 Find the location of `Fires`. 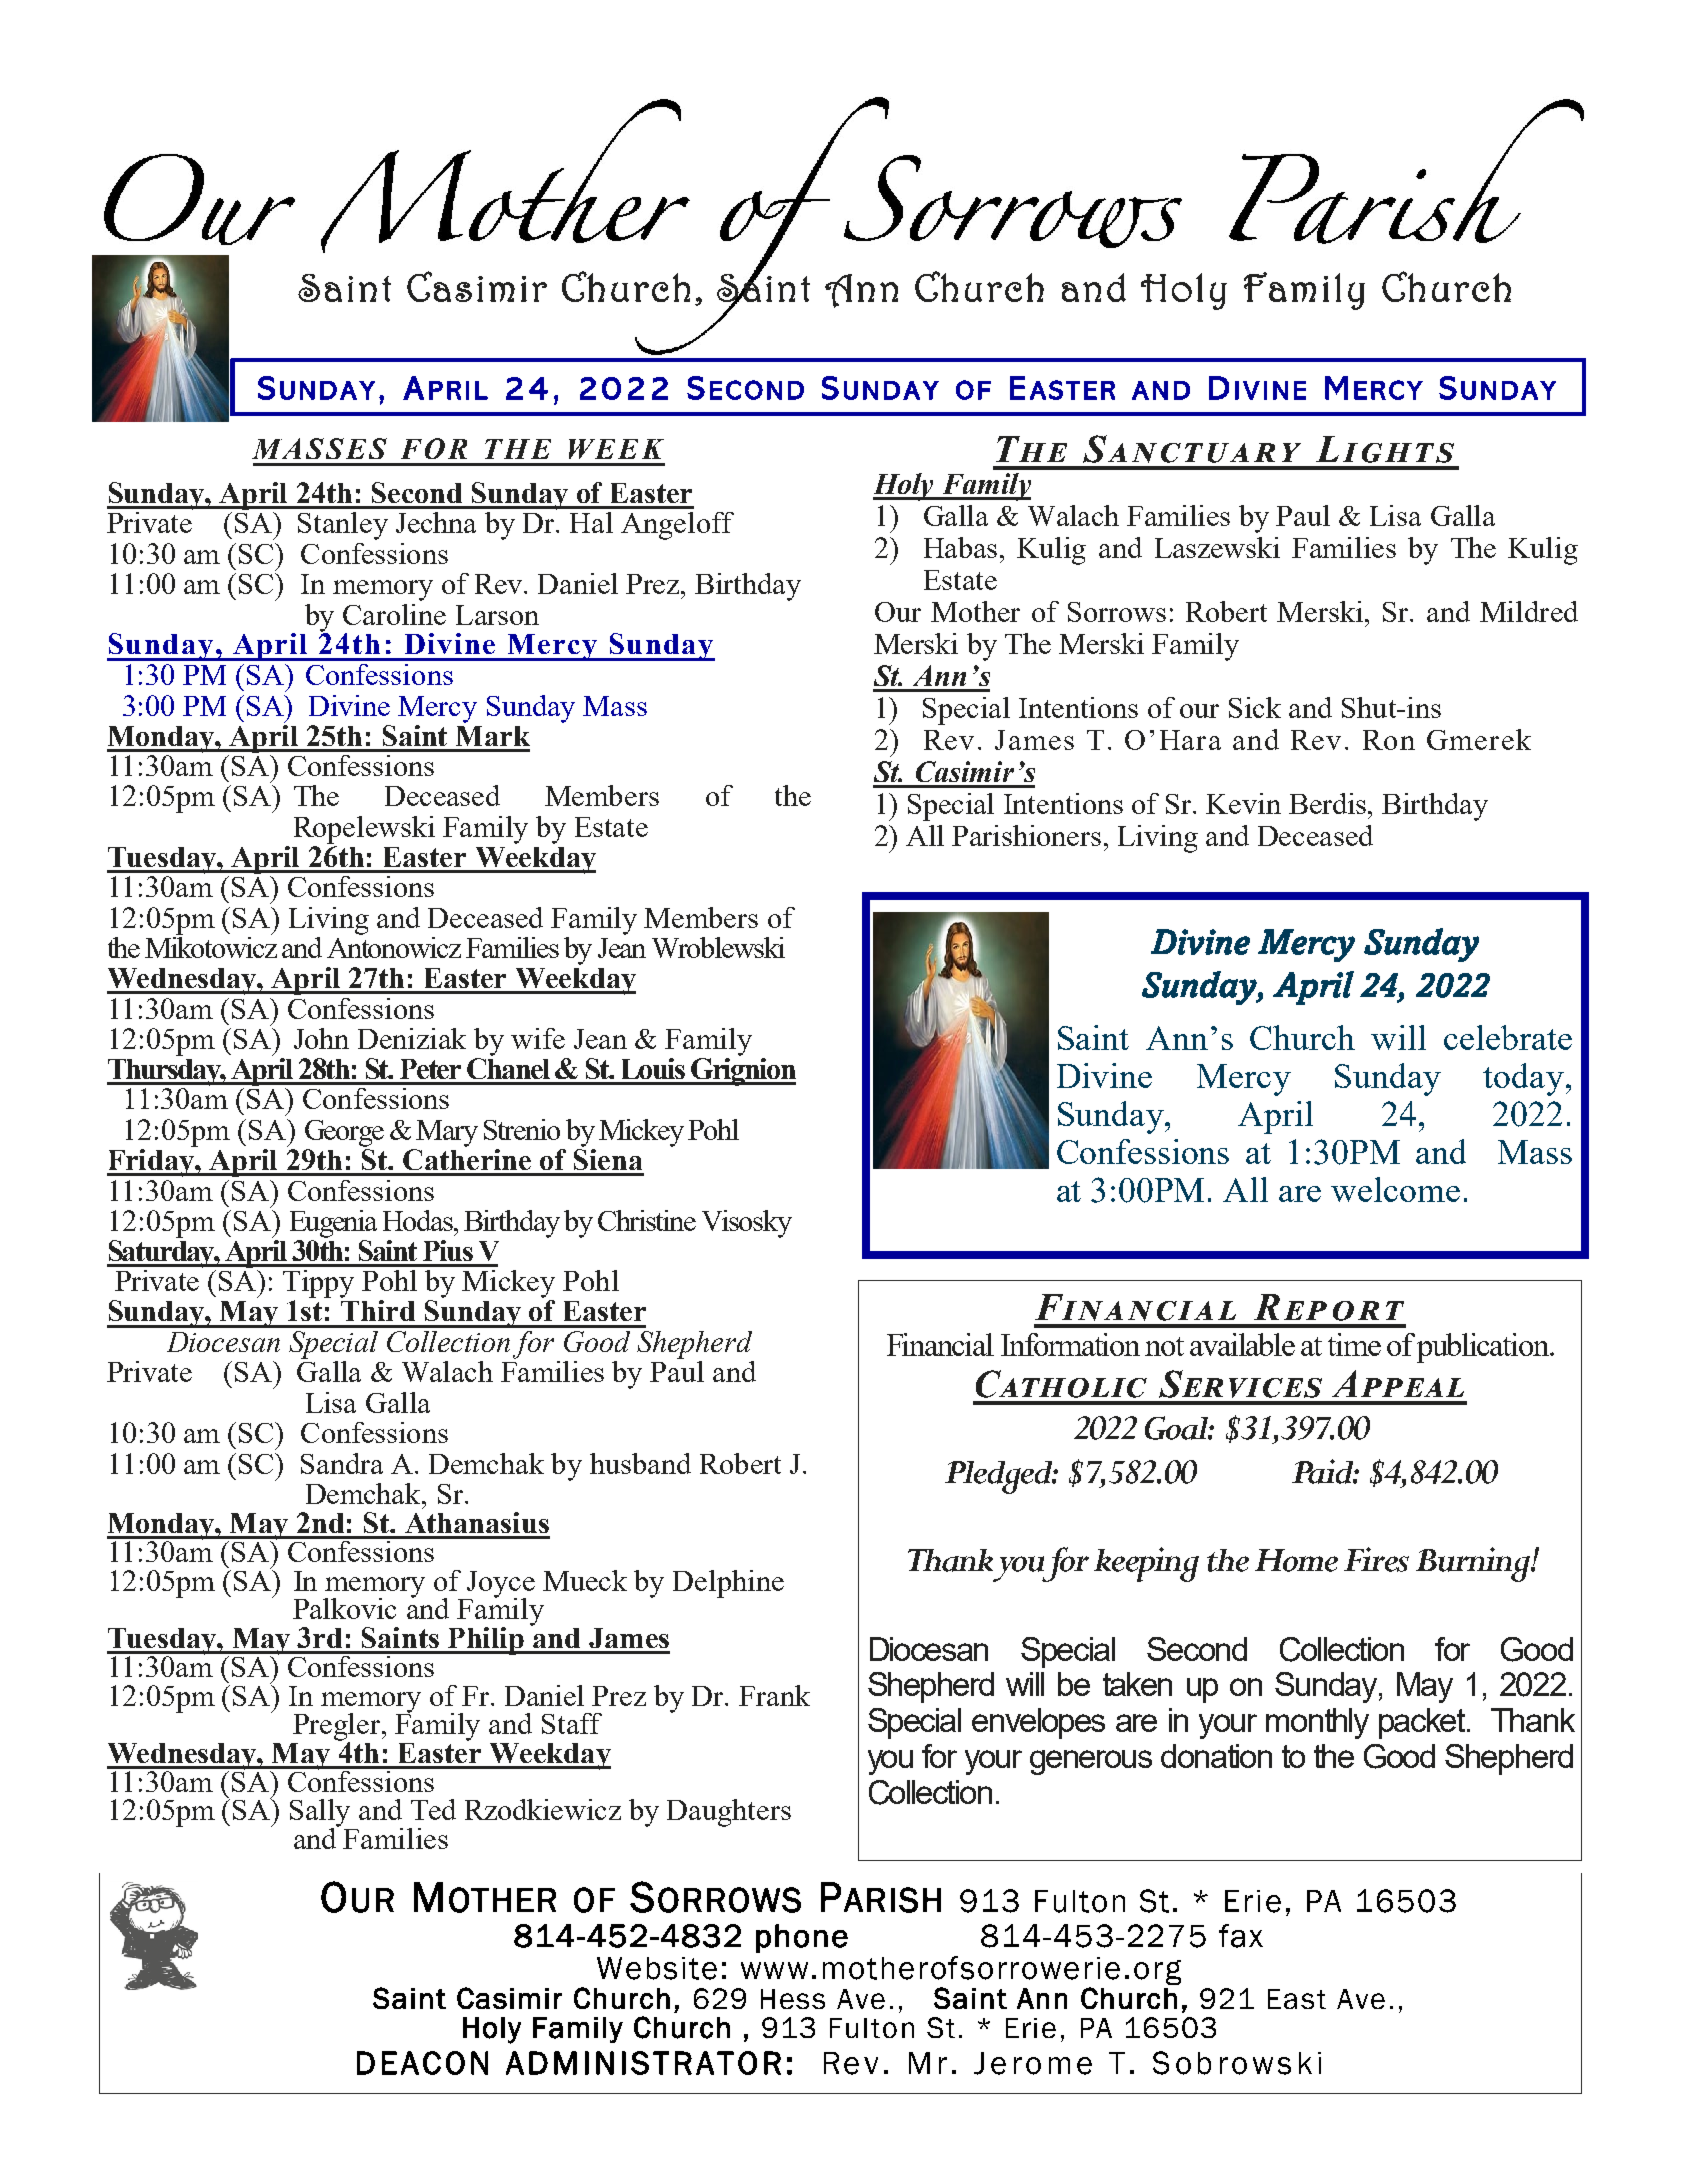

Fires is located at coordinates (1376, 1559).
